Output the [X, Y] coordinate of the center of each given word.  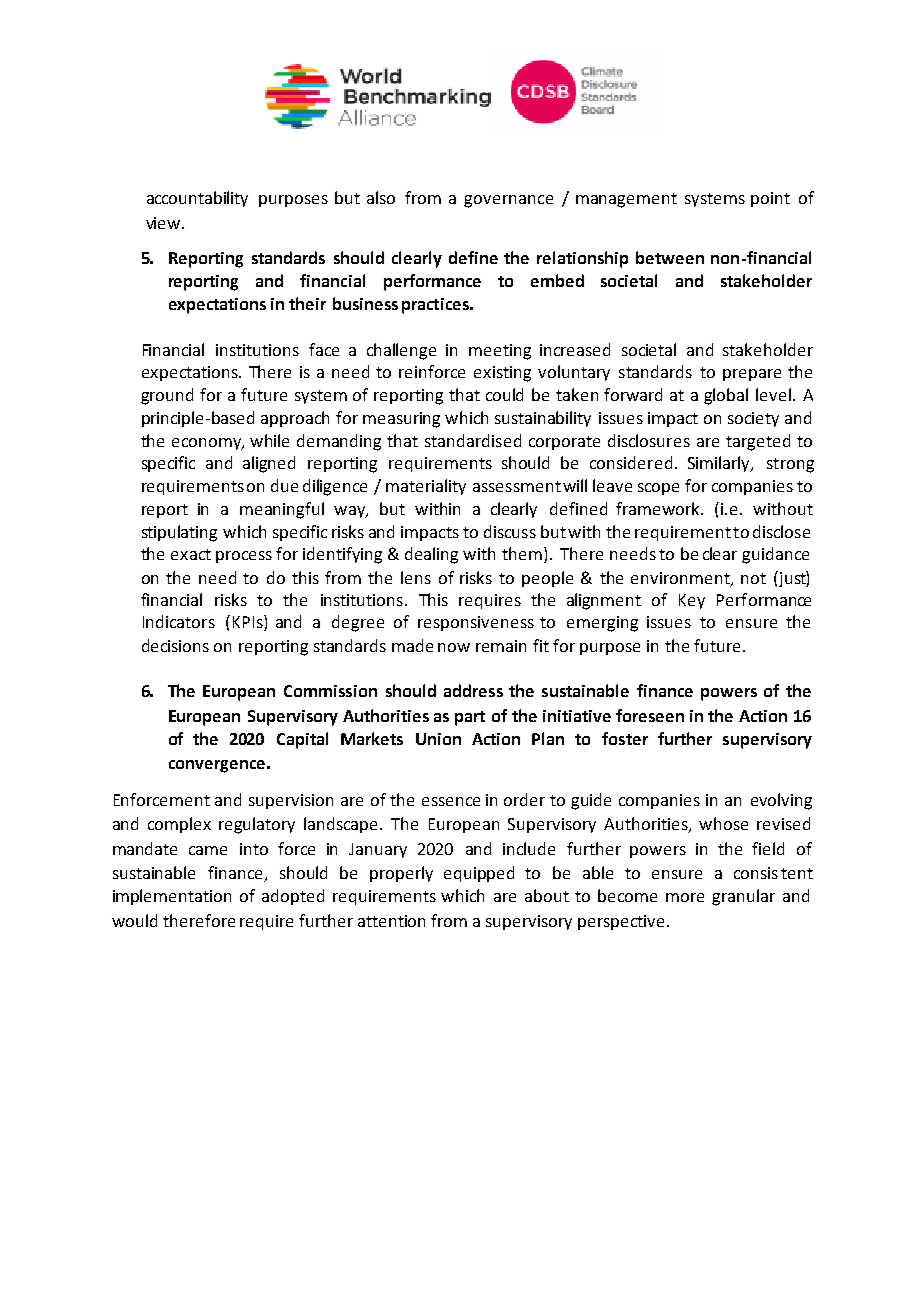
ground [167, 396]
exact [191, 554]
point [770, 199]
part [470, 718]
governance [508, 201]
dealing [431, 555]
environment [681, 579]
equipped [479, 874]
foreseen [650, 715]
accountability [197, 199]
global [726, 396]
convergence [217, 766]
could [504, 394]
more [685, 897]
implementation [172, 897]
